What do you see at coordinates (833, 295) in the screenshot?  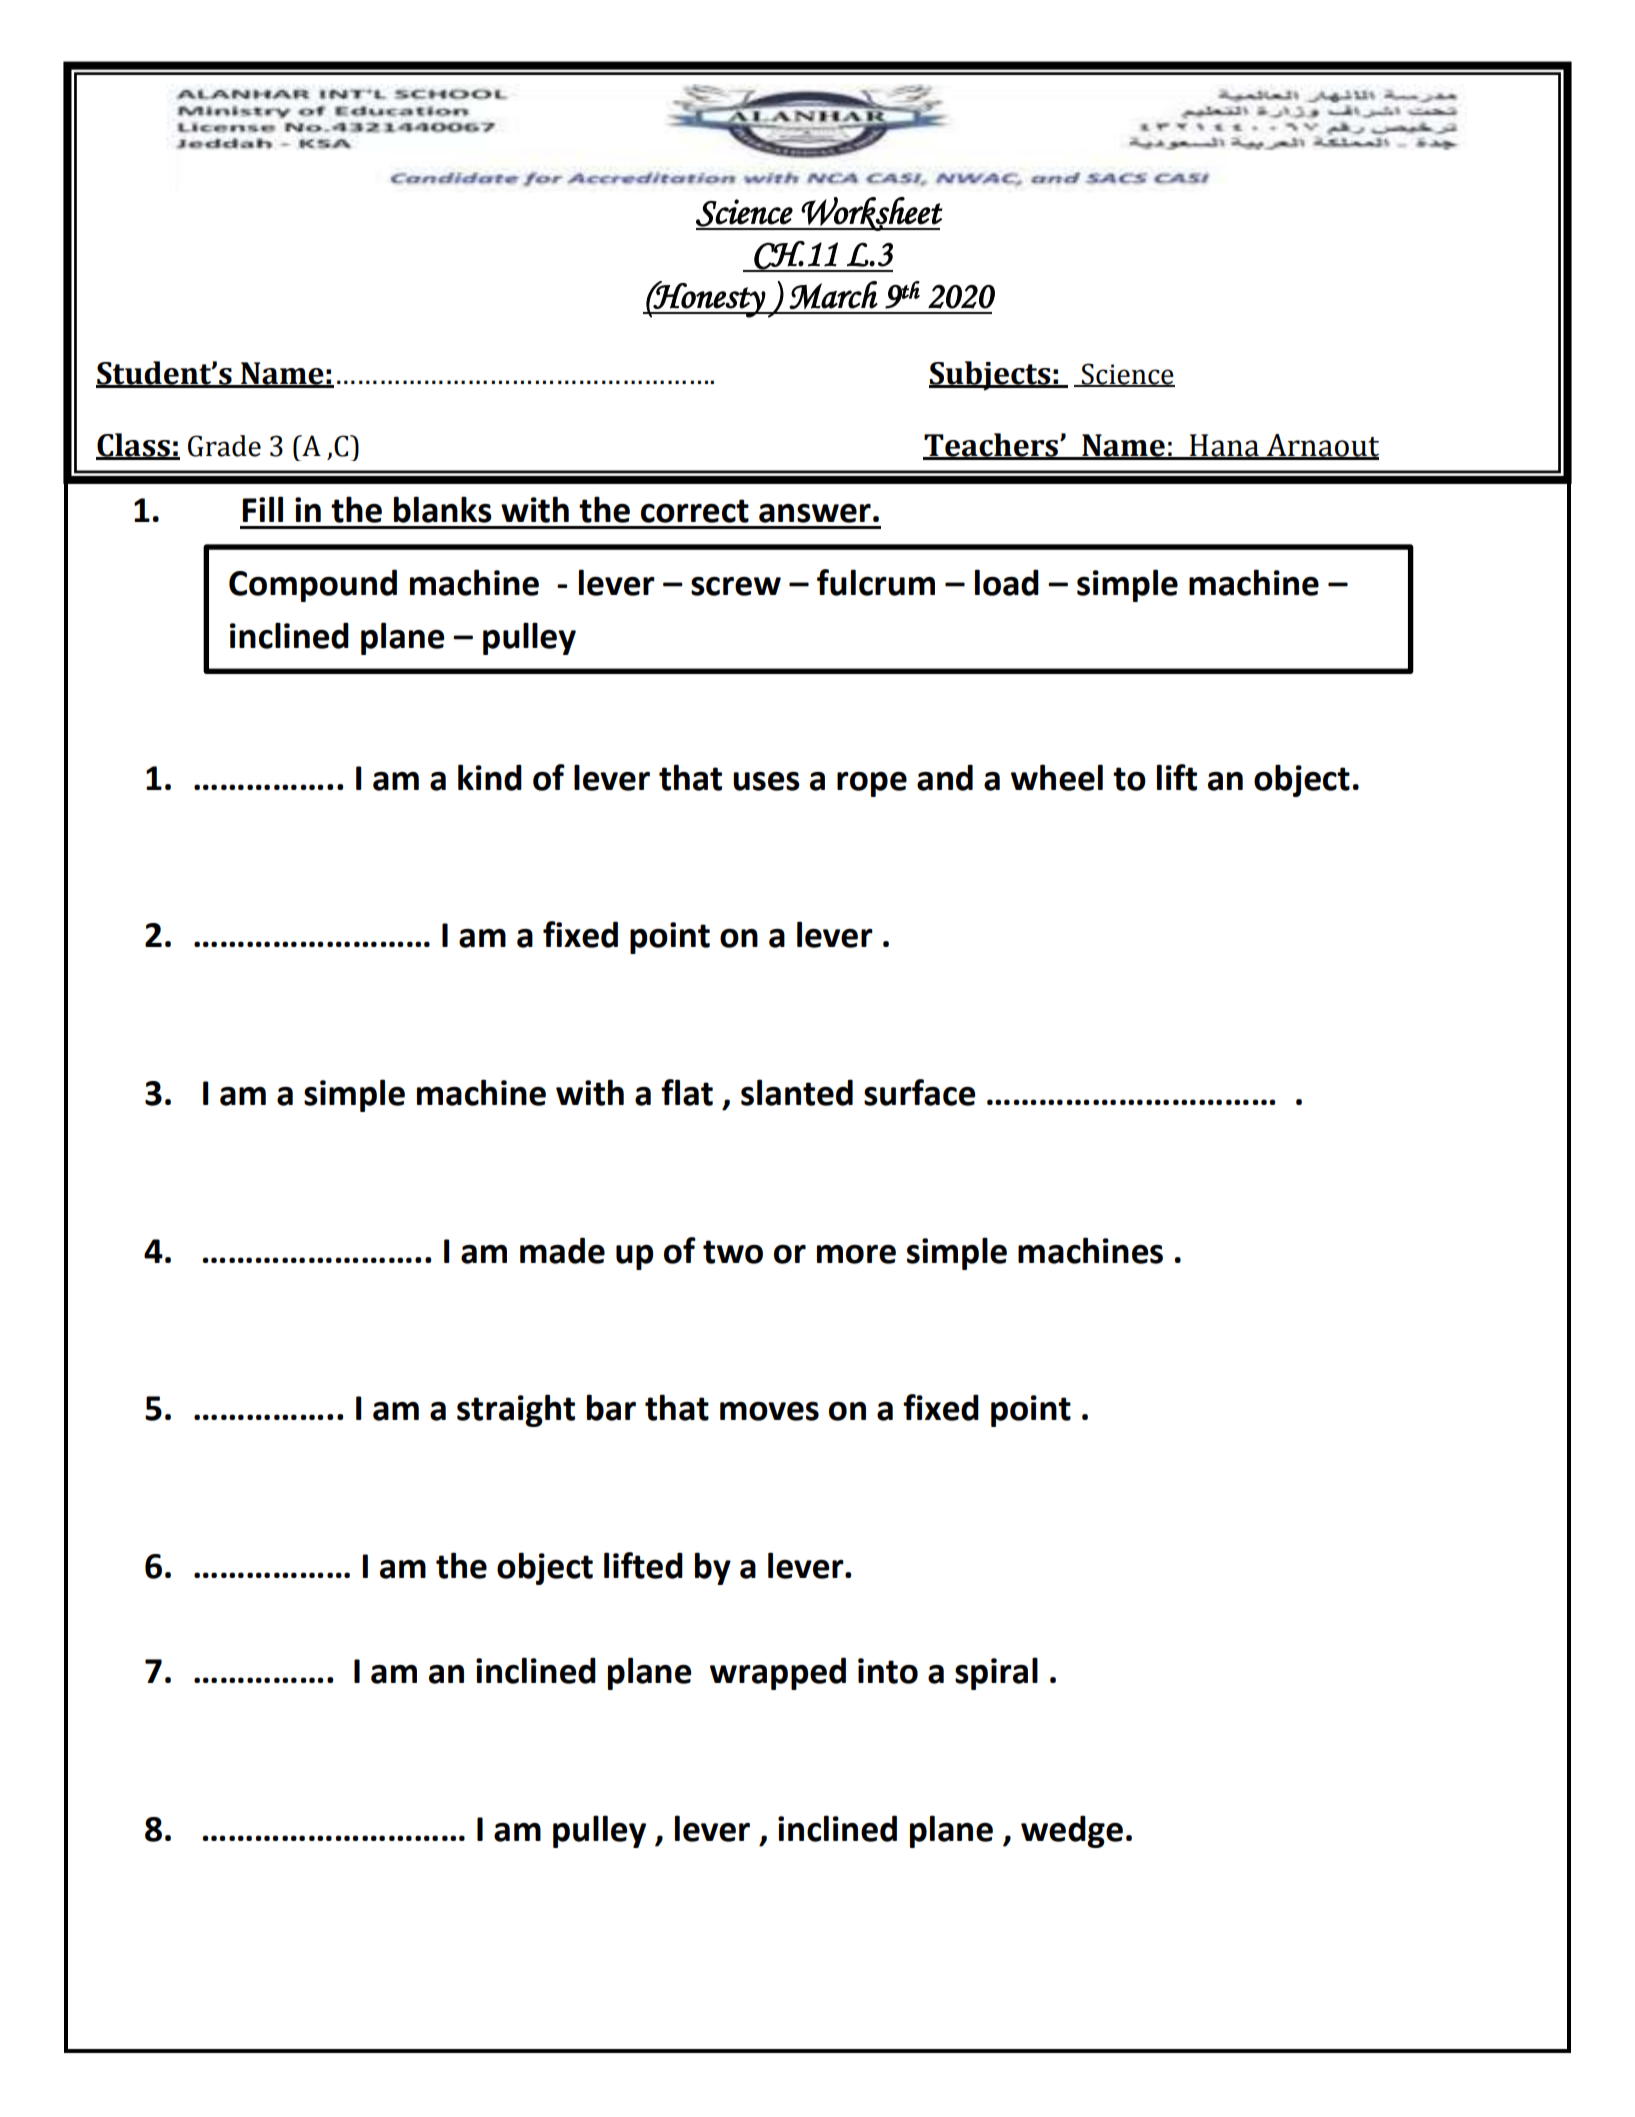 I see `March` at bounding box center [833, 295].
